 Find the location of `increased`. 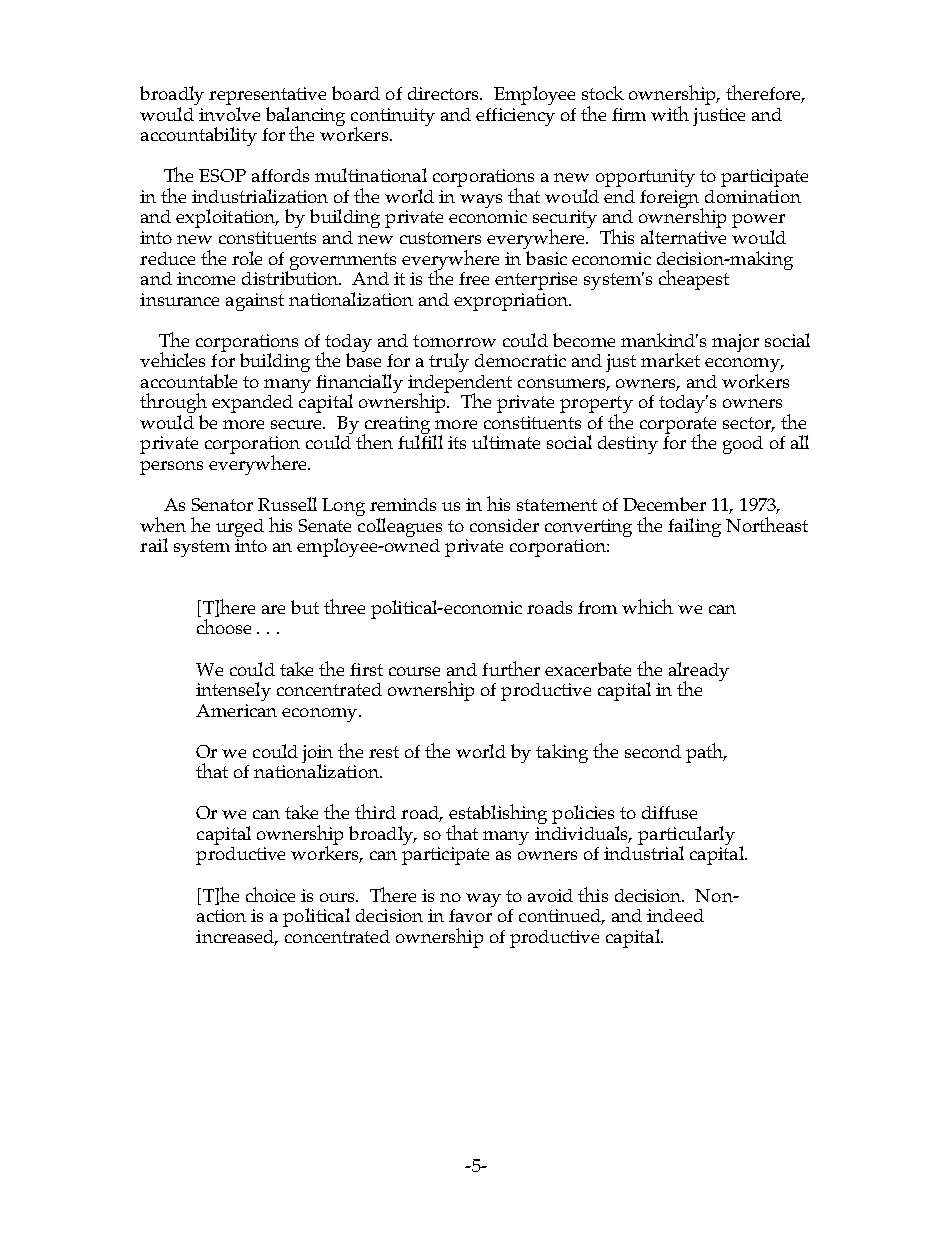

increased is located at coordinates (236, 937).
